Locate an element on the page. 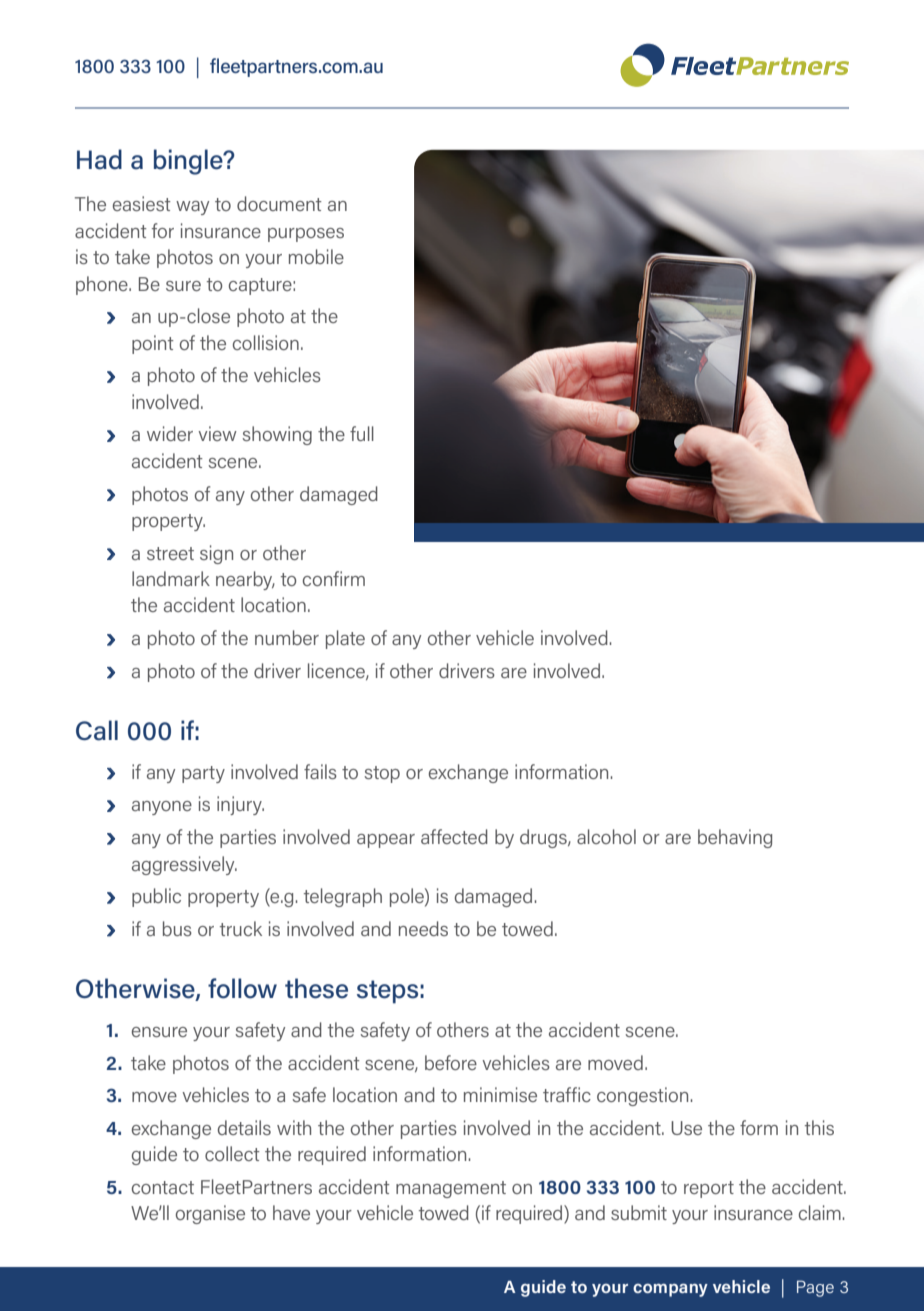 Image resolution: width=924 pixels, height=1311 pixels. stop is located at coordinates (382, 774).
